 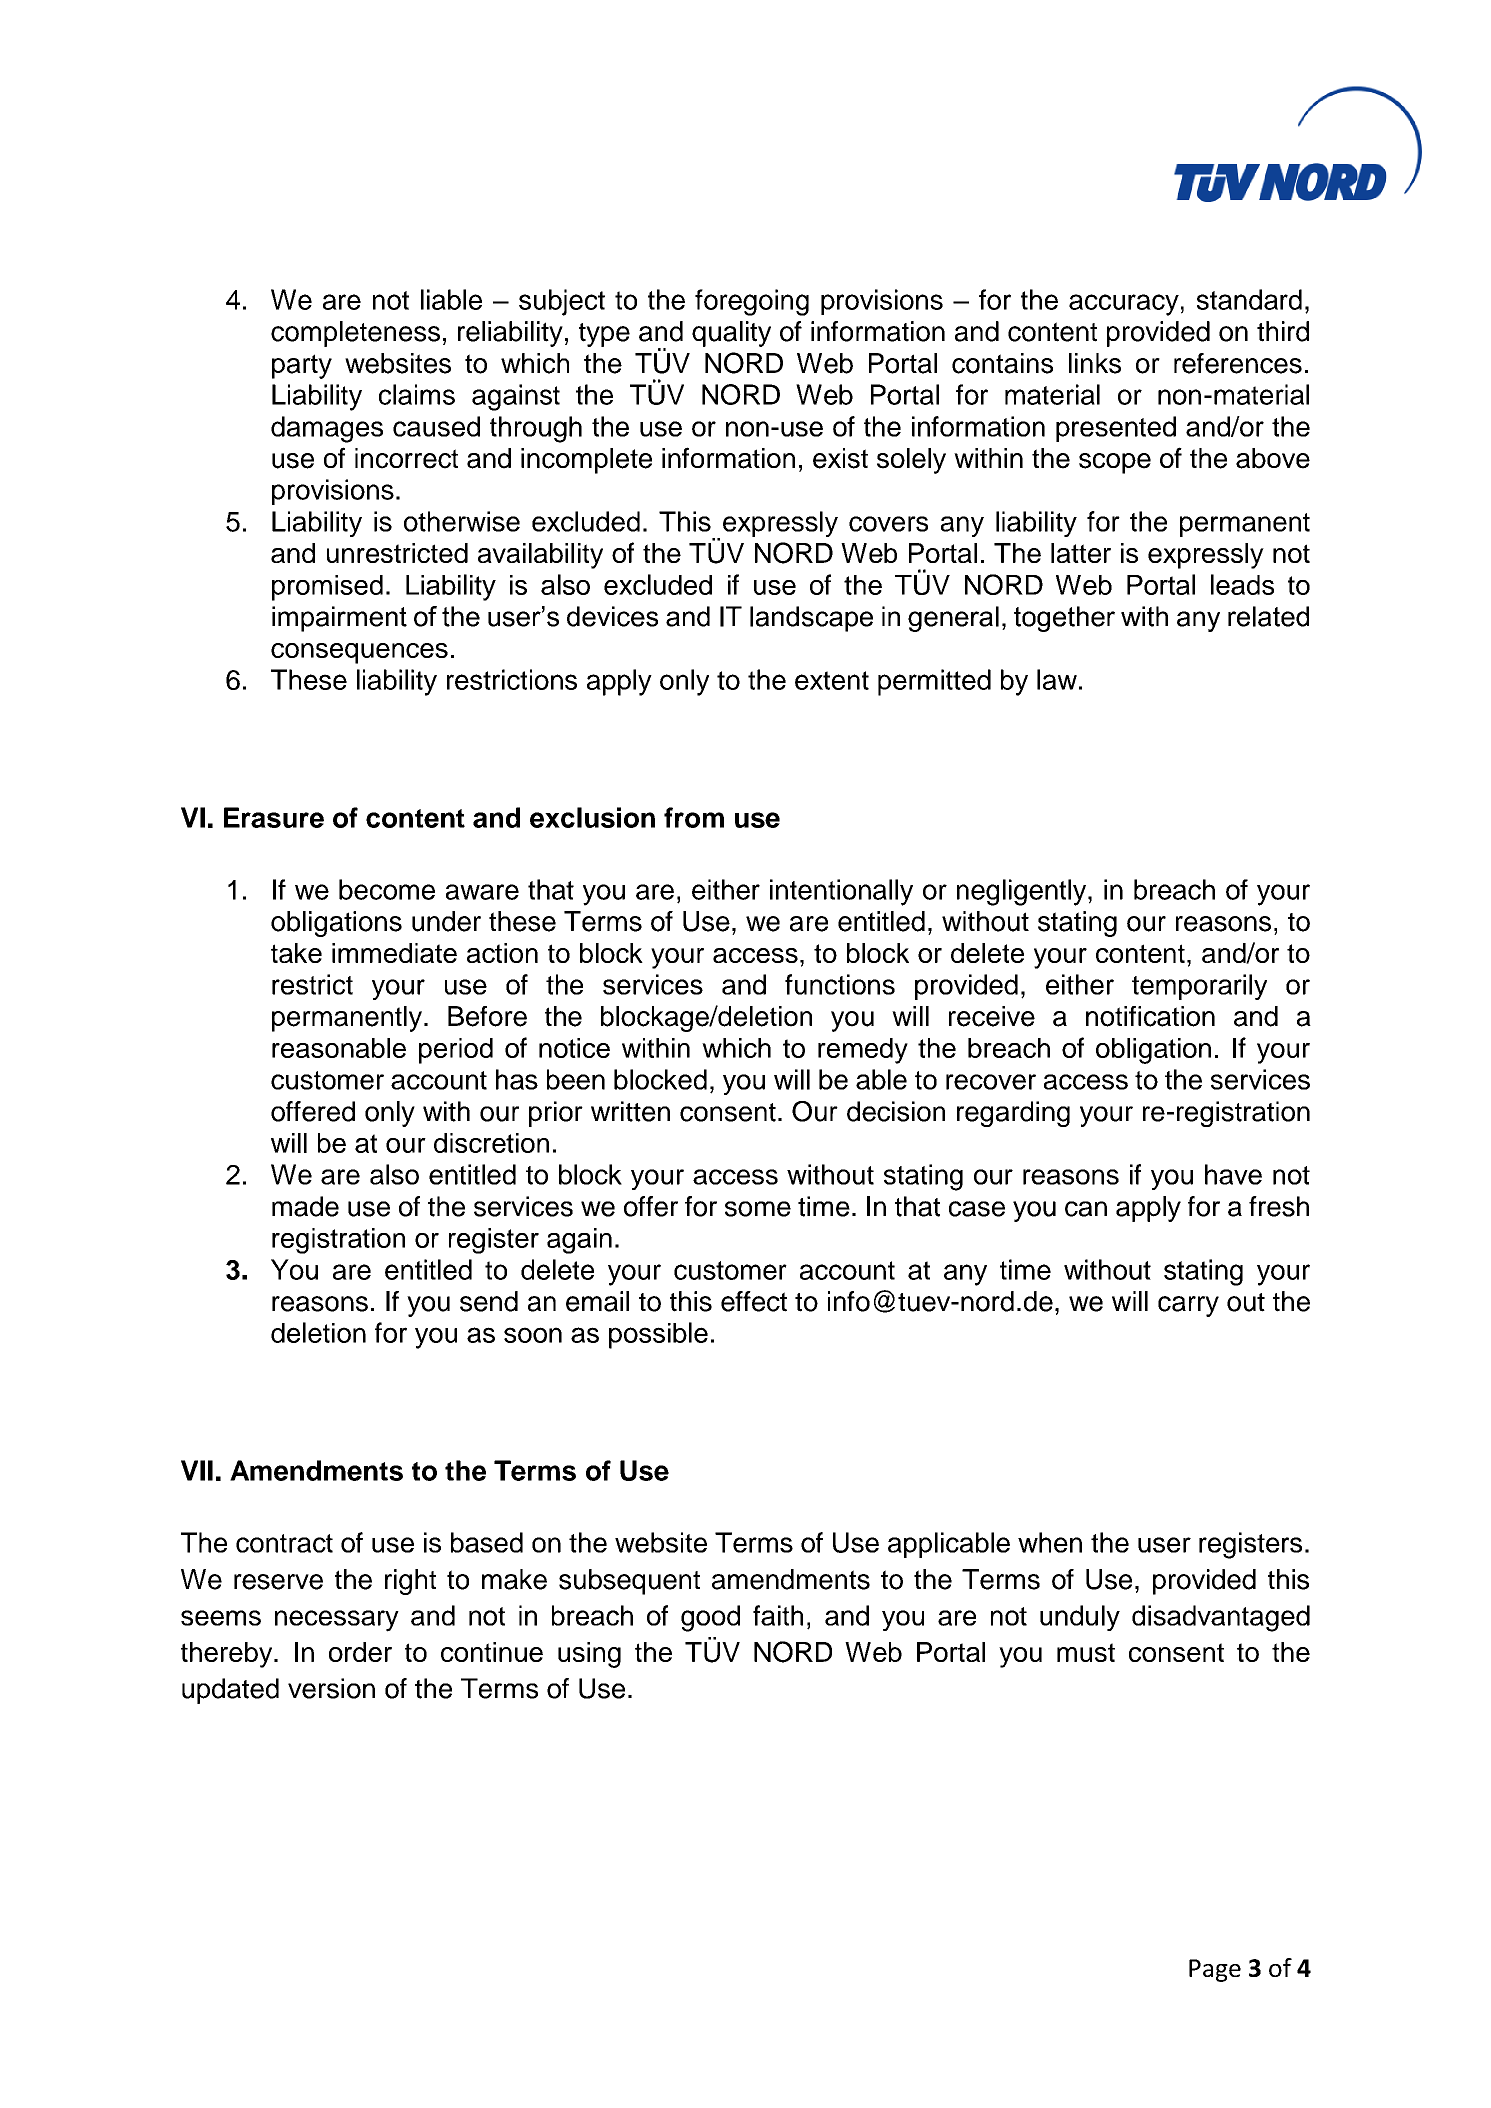 What do you see at coordinates (758, 1209) in the screenshot?
I see `some` at bounding box center [758, 1209].
